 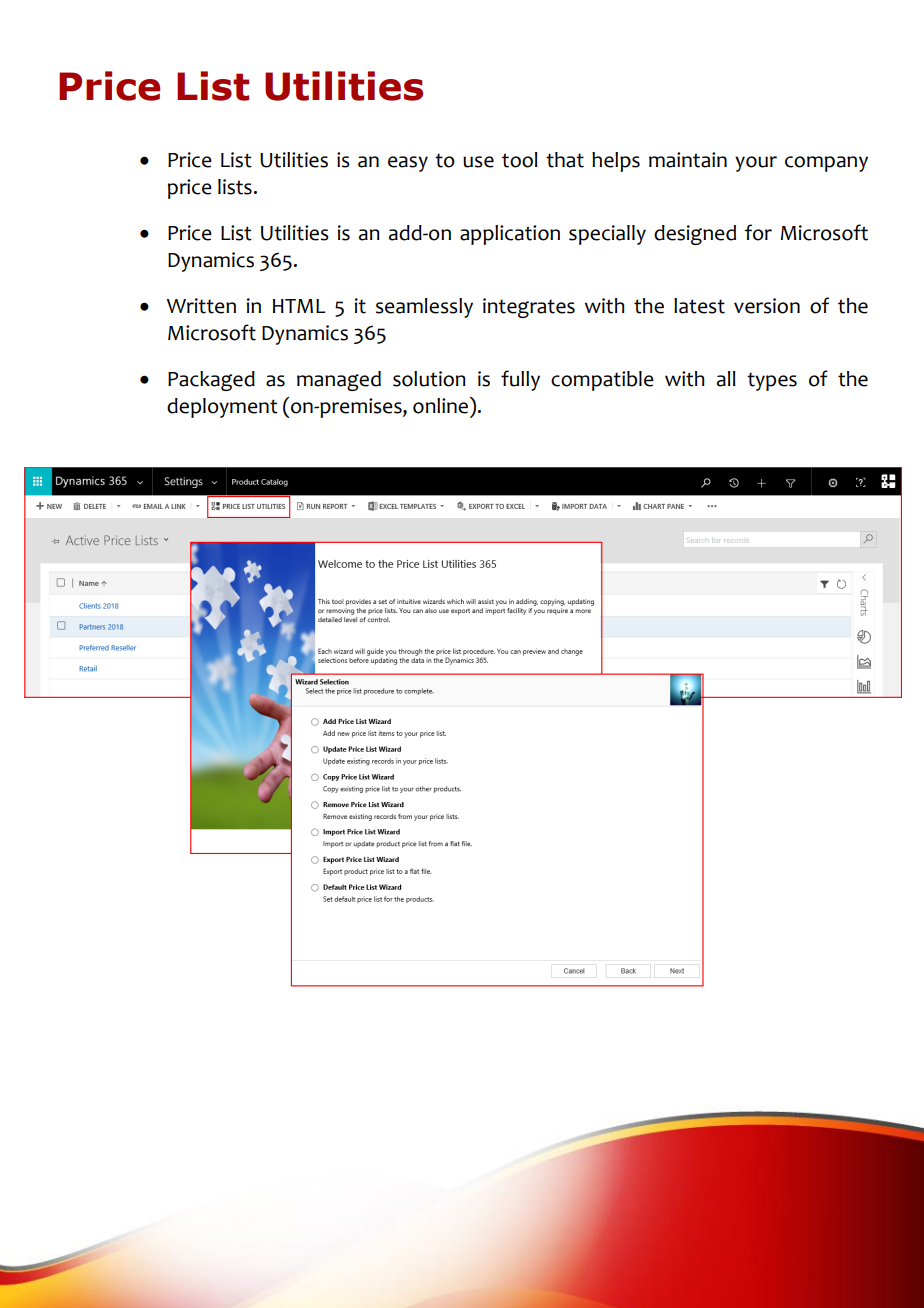 What do you see at coordinates (440, 406) in the image?
I see `online` at bounding box center [440, 406].
